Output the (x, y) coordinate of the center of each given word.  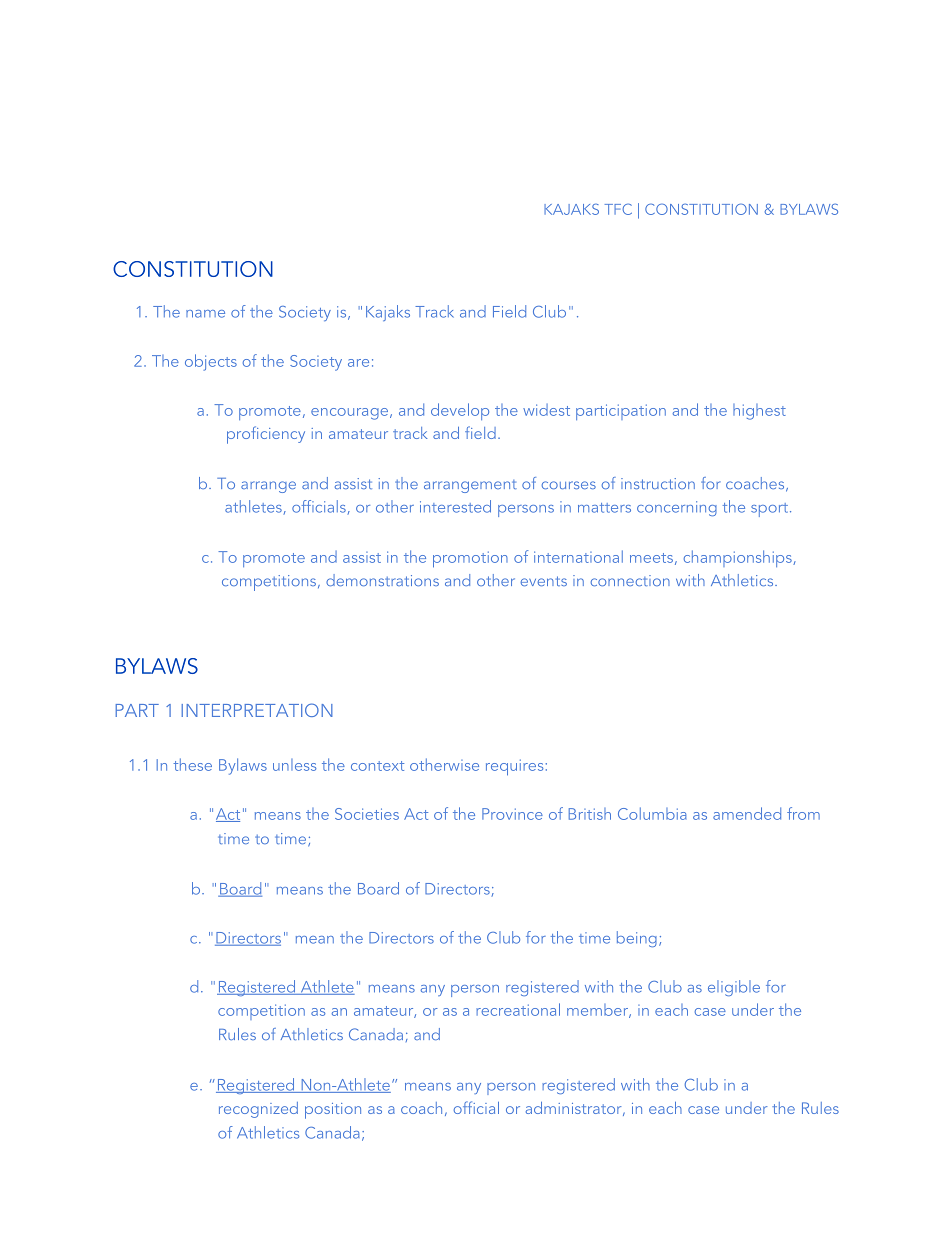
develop (460, 411)
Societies (367, 814)
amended (747, 813)
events (544, 581)
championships (739, 558)
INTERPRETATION (257, 710)
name (205, 314)
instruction (658, 483)
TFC (618, 209)
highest (759, 412)
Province (512, 814)
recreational (518, 1009)
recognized (258, 1110)
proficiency (266, 435)
